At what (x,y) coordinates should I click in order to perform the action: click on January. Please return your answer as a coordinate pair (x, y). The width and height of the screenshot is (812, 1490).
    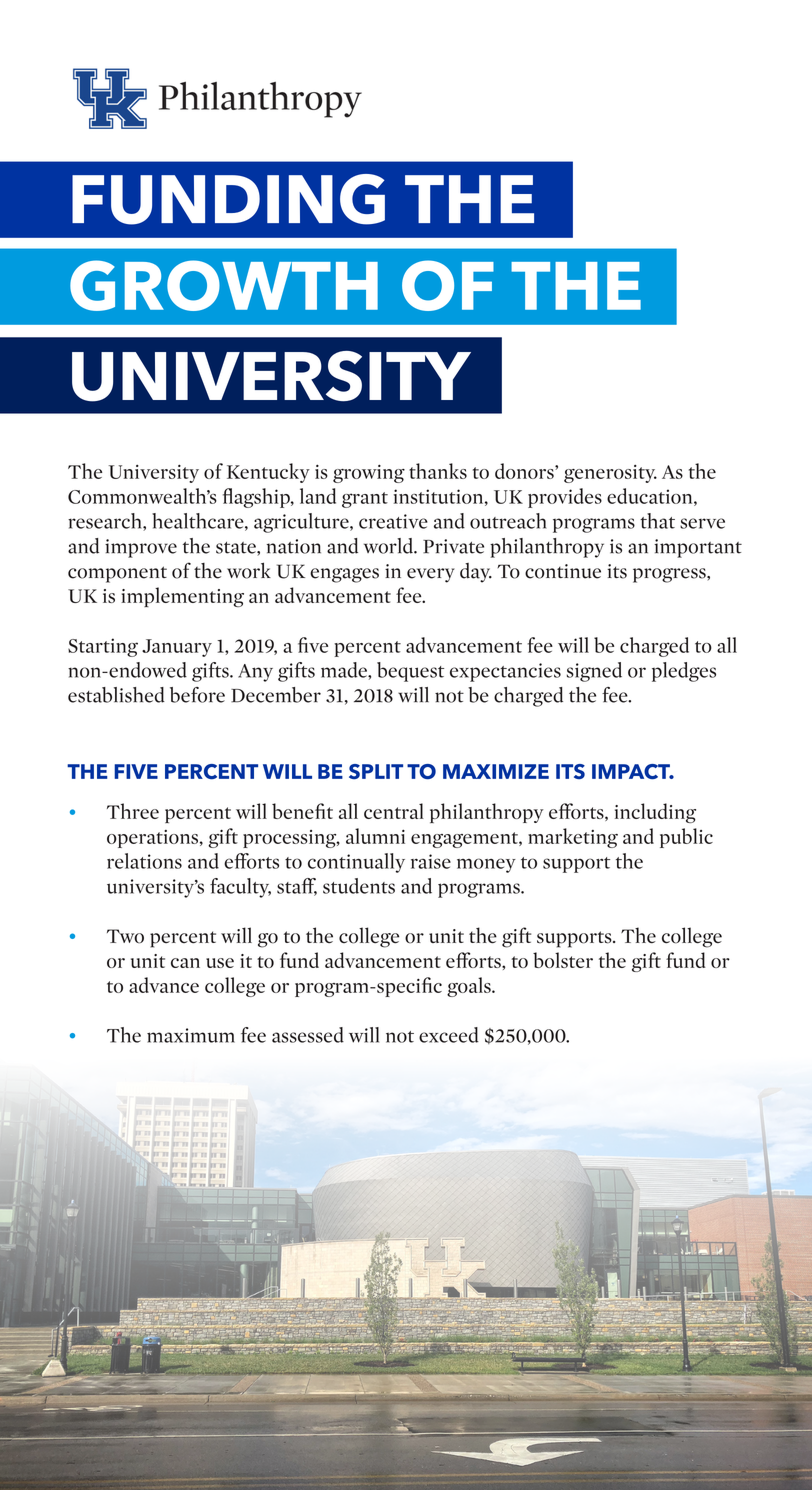
    Looking at the image, I should click on (177, 648).
